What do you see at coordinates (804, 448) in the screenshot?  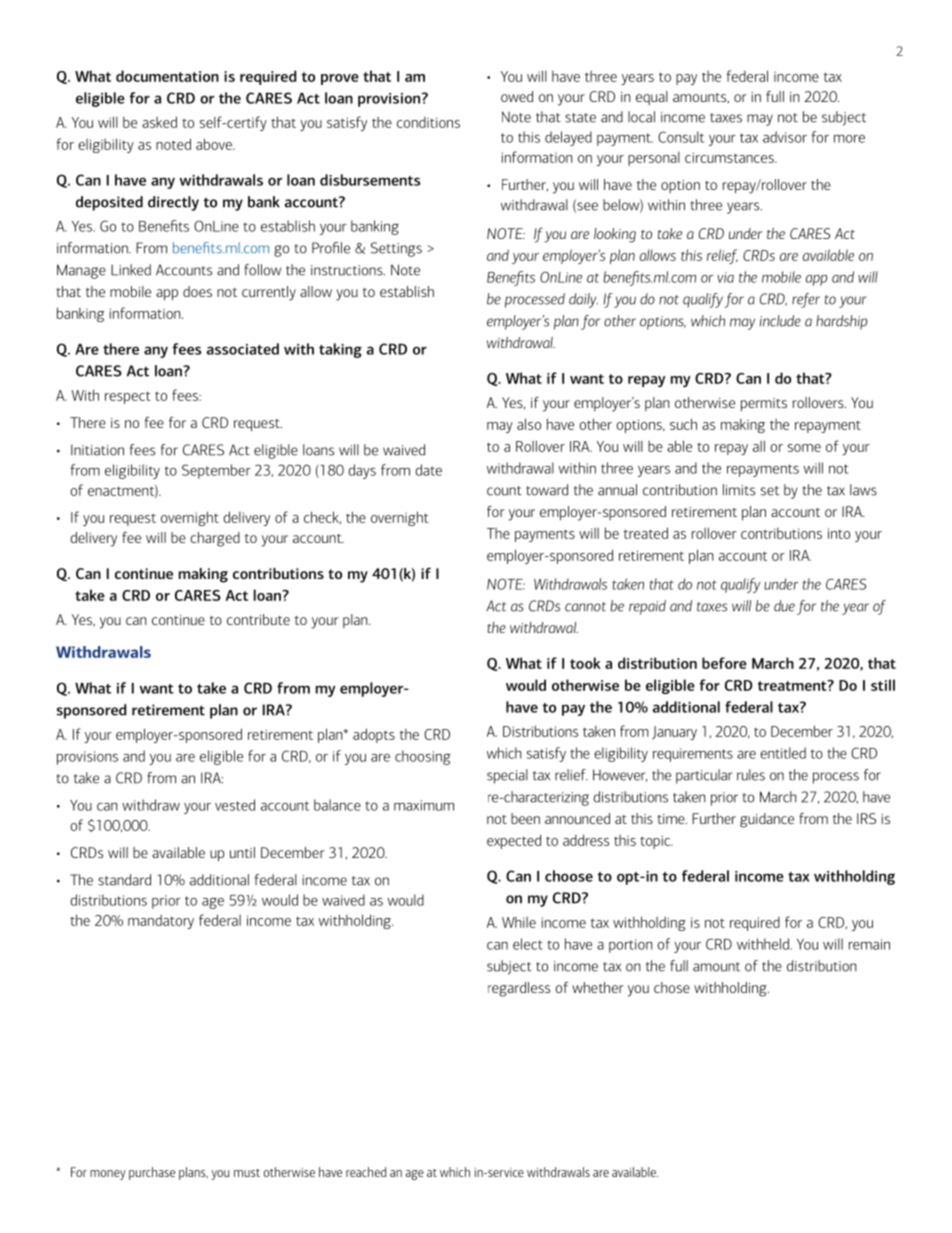 I see `some` at bounding box center [804, 448].
